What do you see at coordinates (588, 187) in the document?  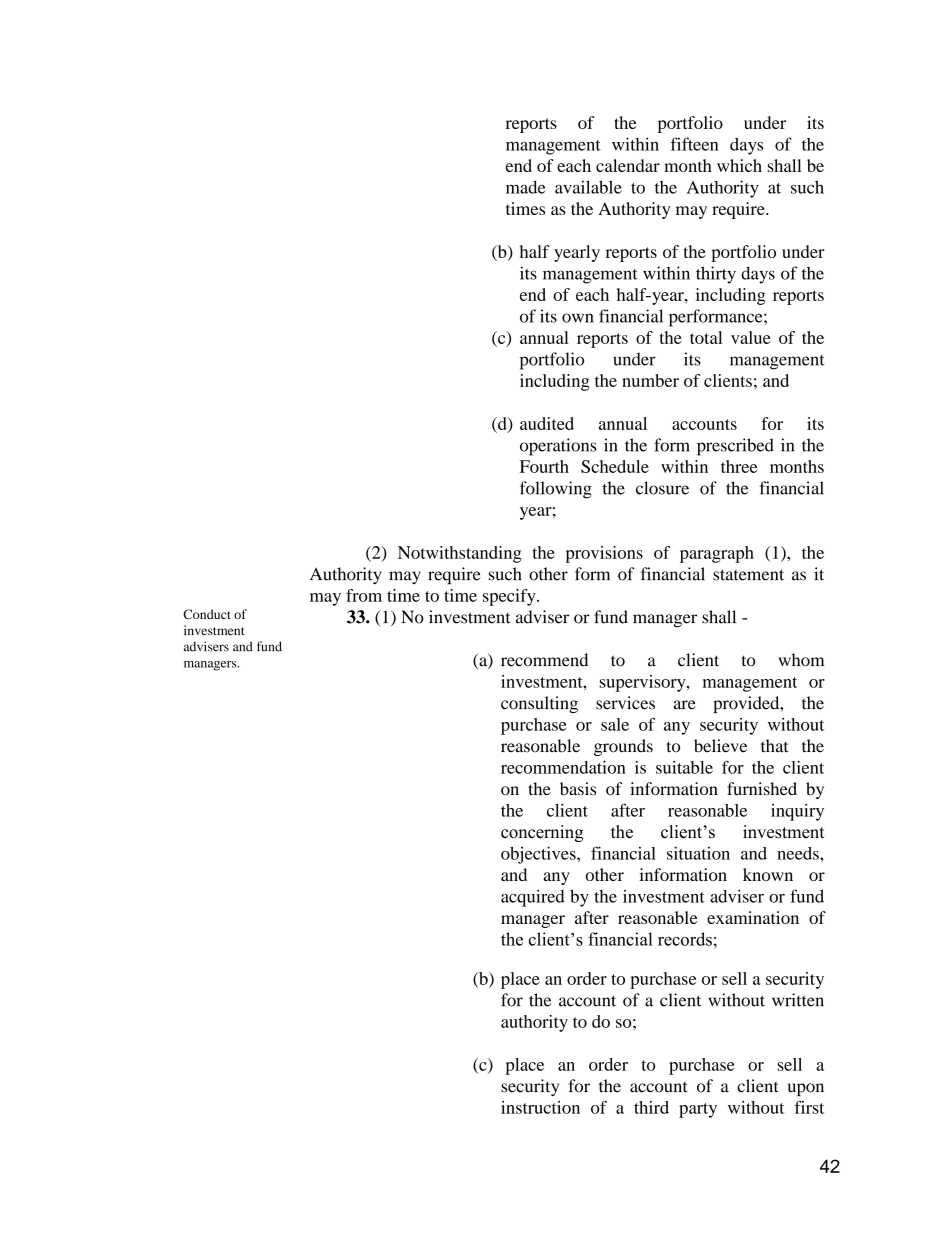 I see `available` at bounding box center [588, 187].
